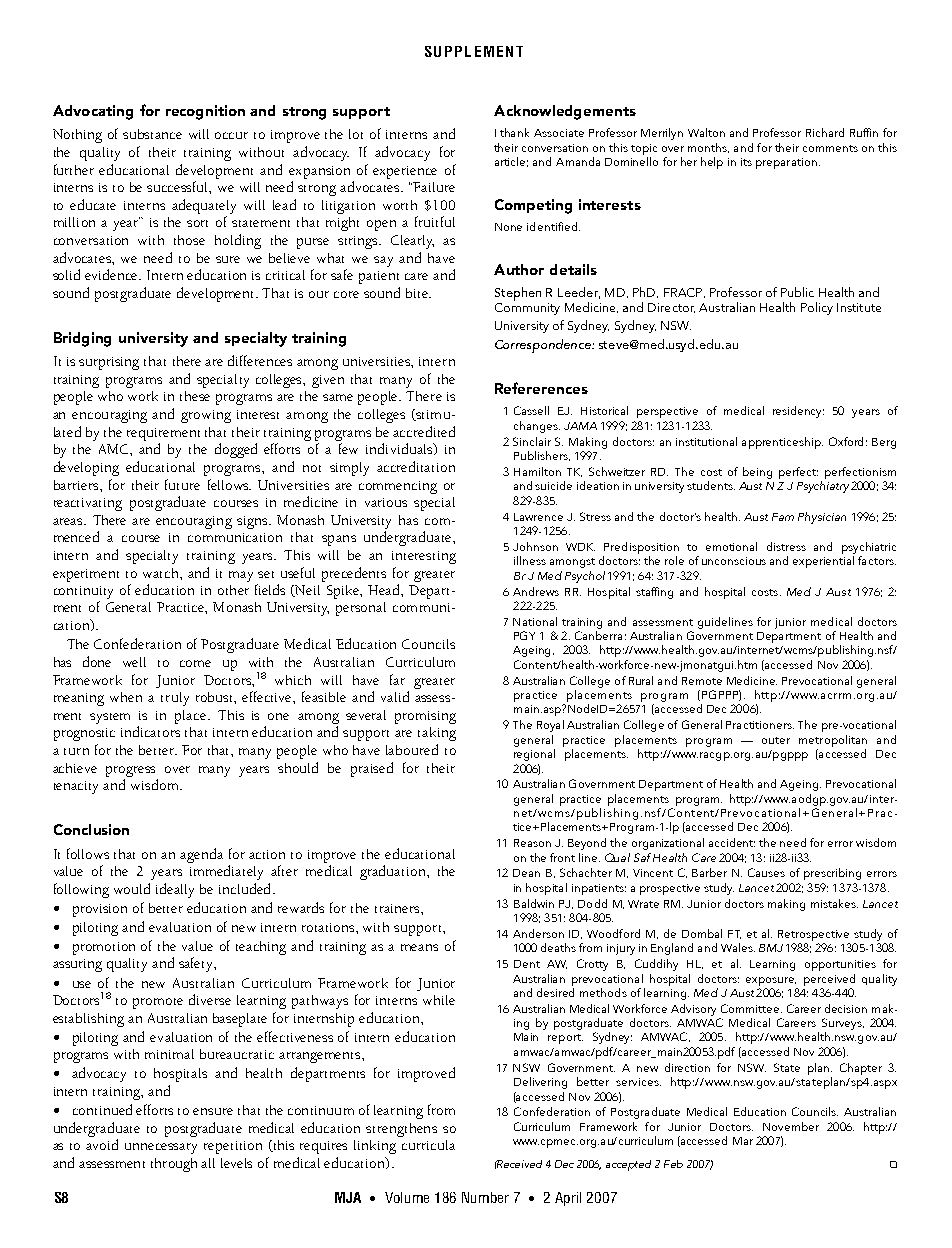  I want to click on Retrospective, so click(813, 935).
